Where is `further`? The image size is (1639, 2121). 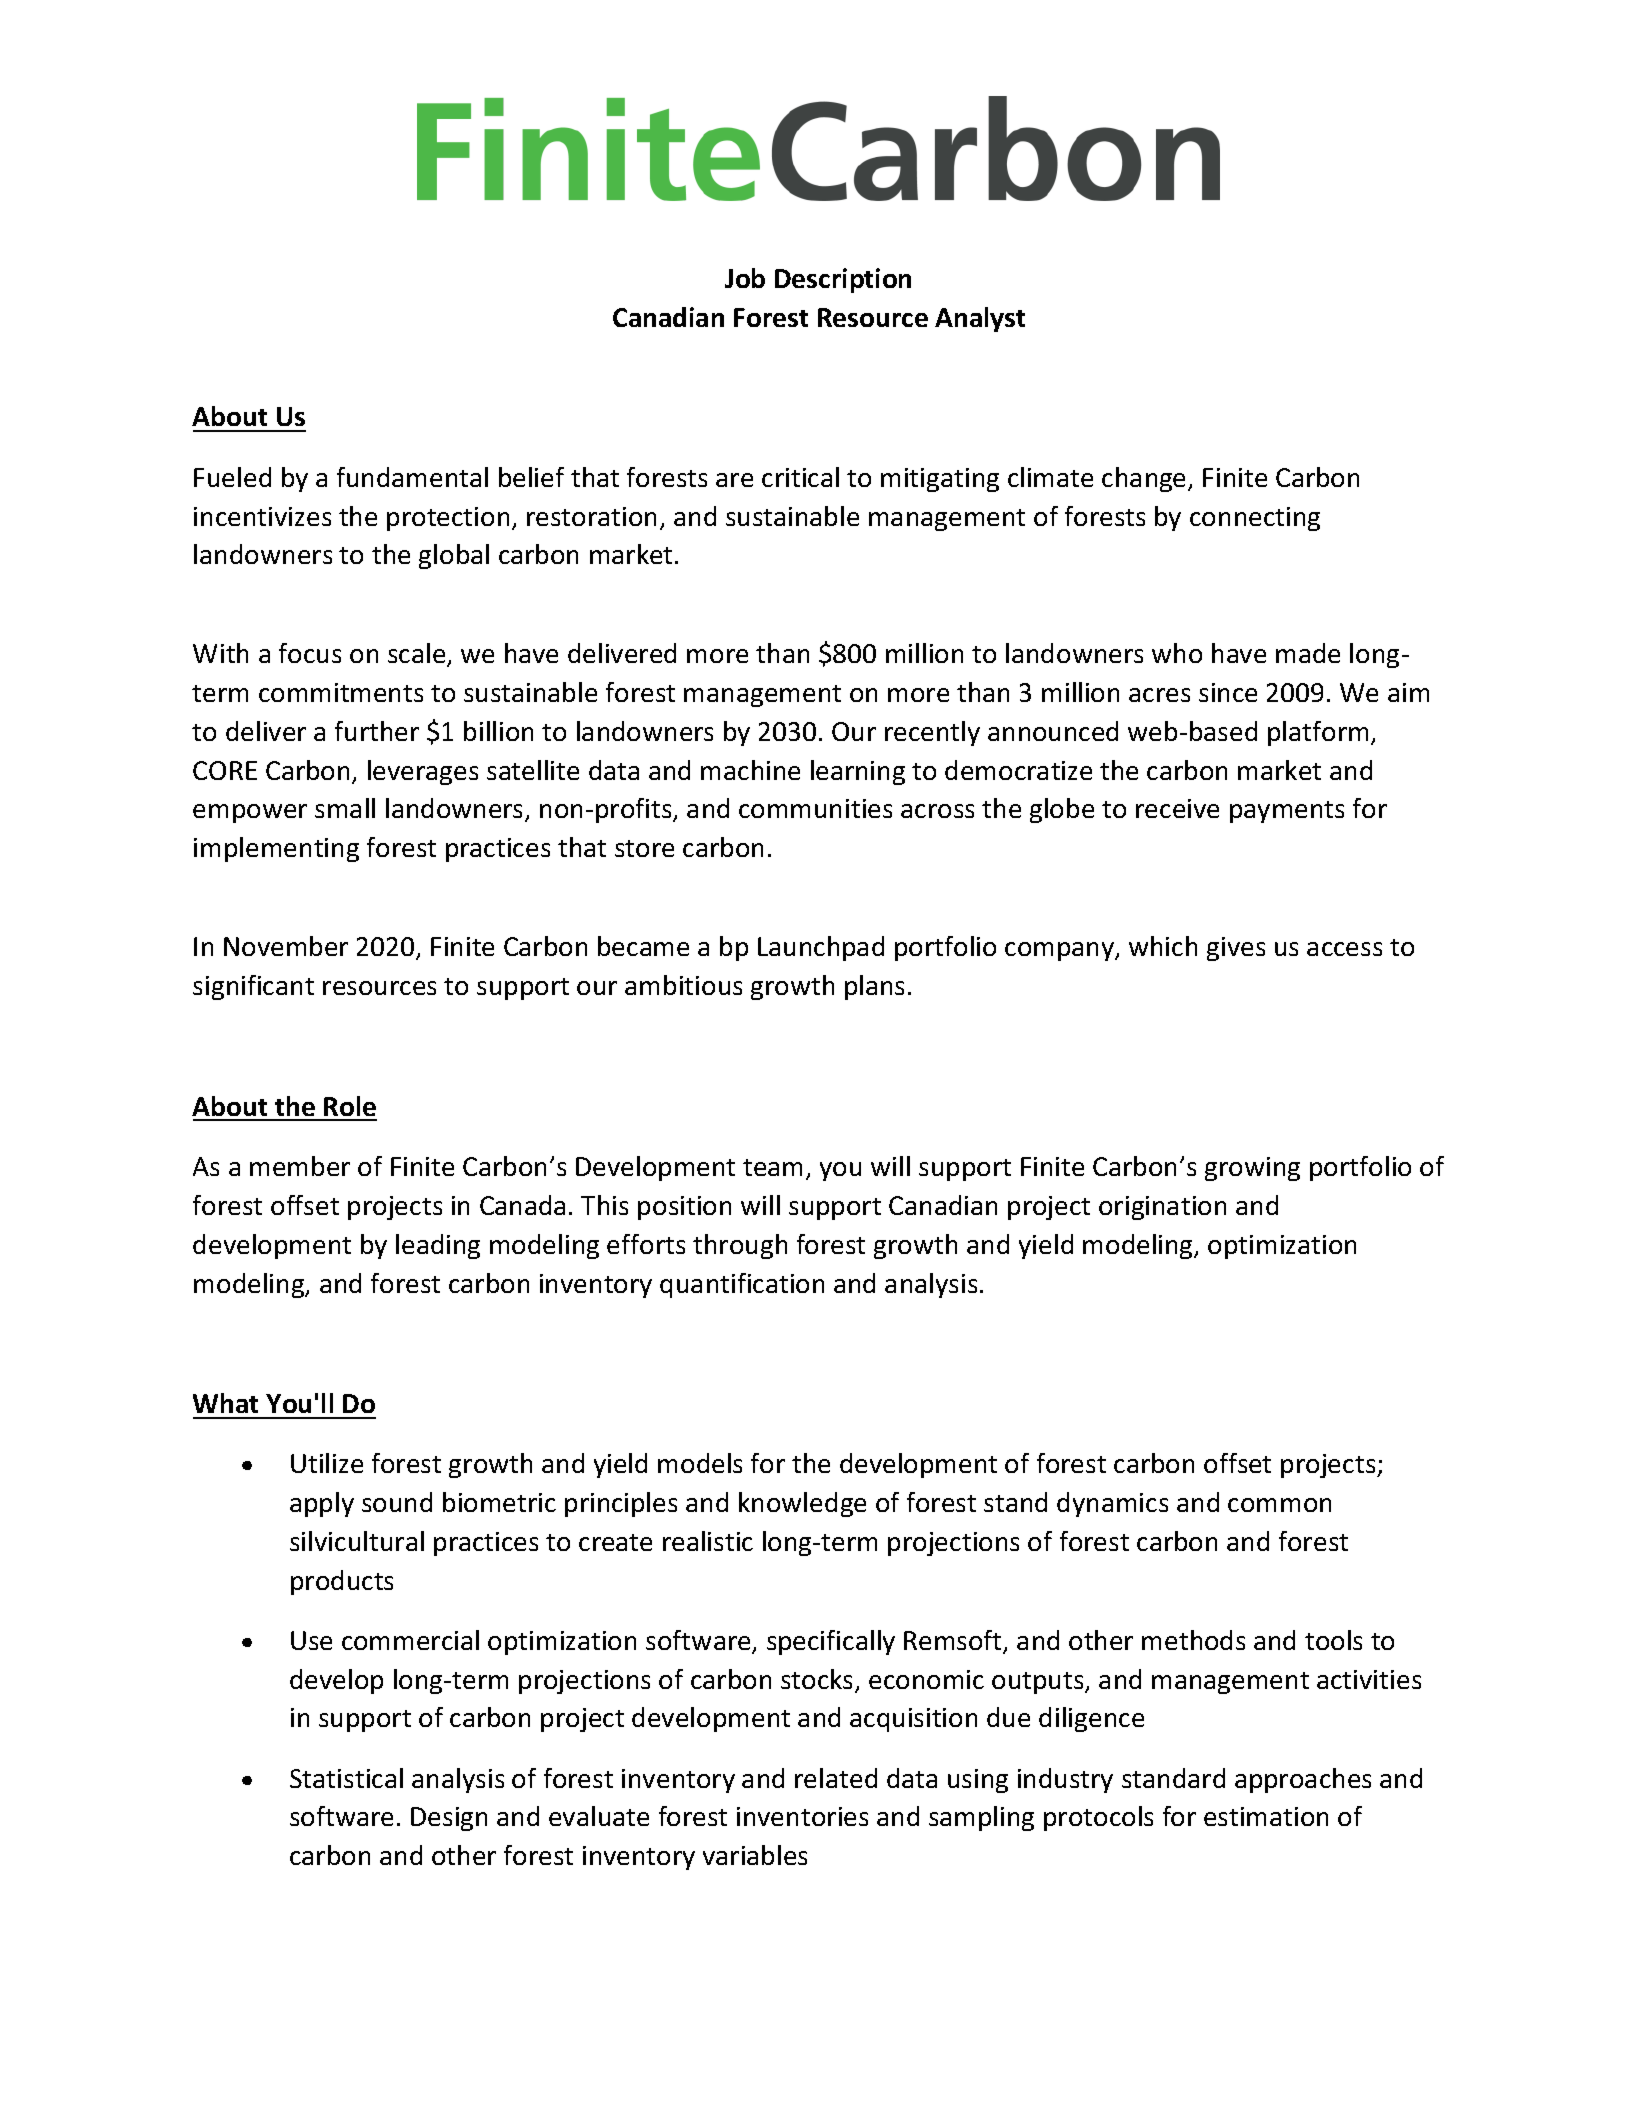
further is located at coordinates (377, 731).
